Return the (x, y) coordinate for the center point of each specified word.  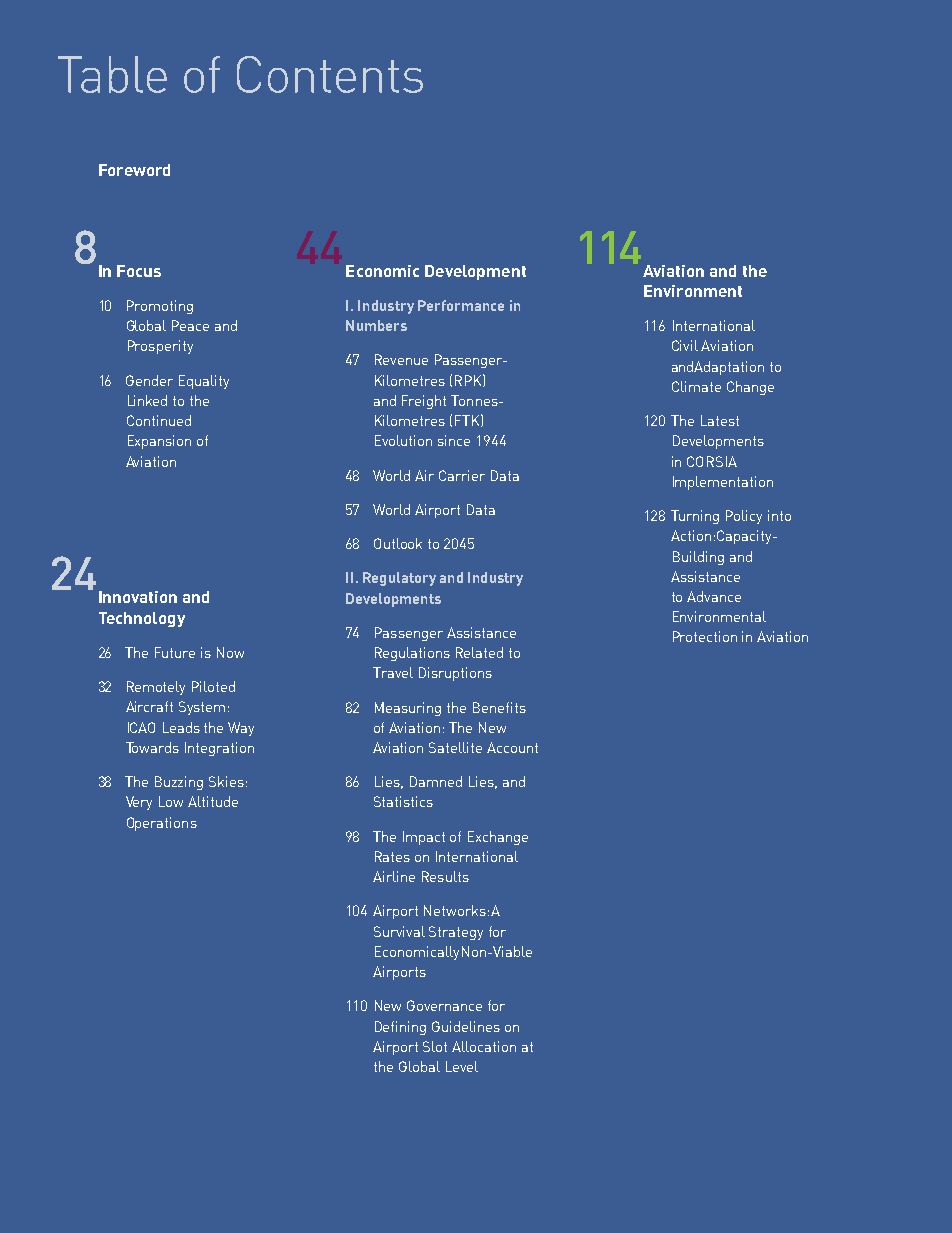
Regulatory (399, 579)
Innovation (138, 597)
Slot (435, 1046)
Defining (400, 1028)
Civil (685, 345)
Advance (714, 596)
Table (112, 74)
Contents (330, 74)
